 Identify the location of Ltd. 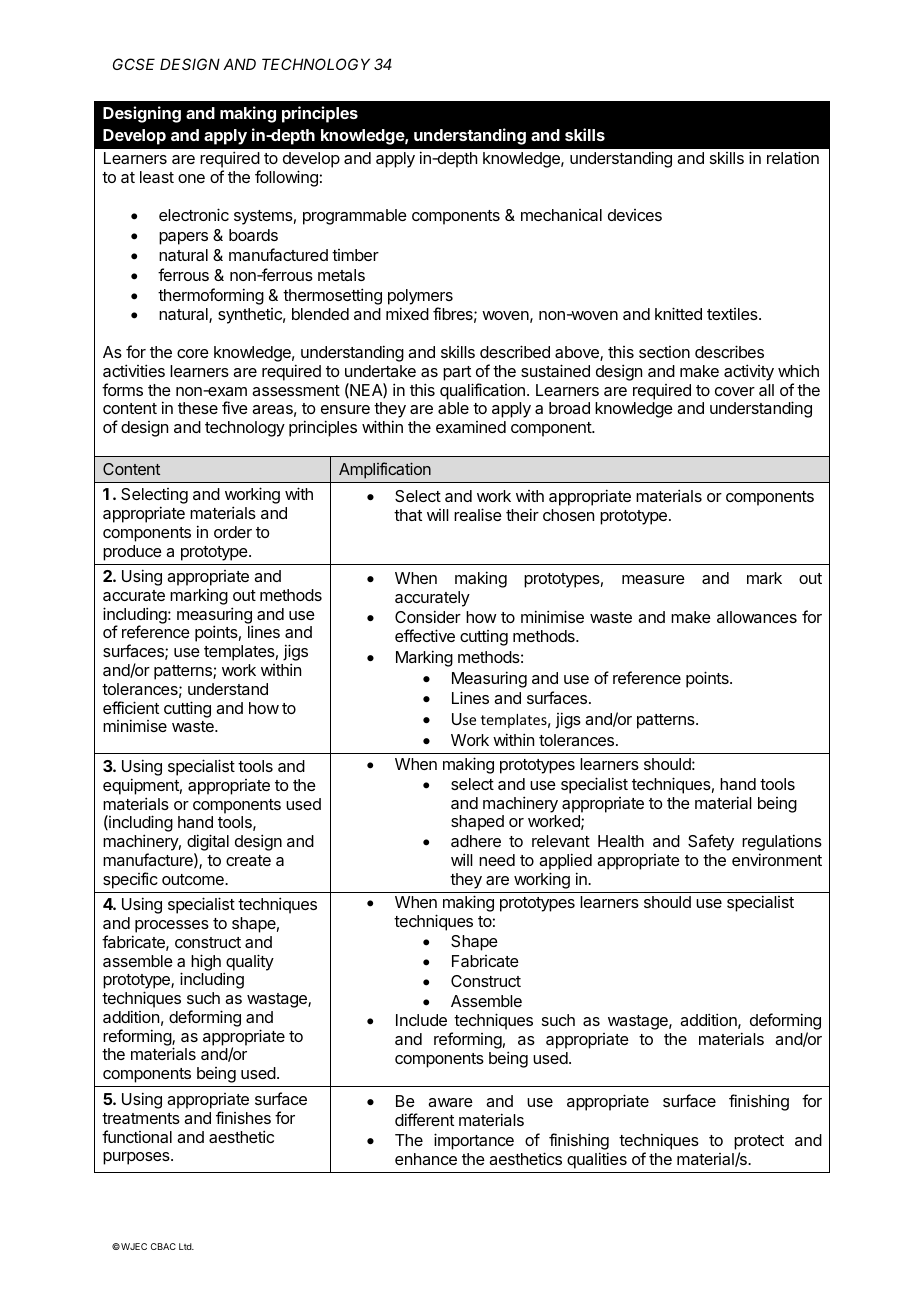
(186, 1246).
